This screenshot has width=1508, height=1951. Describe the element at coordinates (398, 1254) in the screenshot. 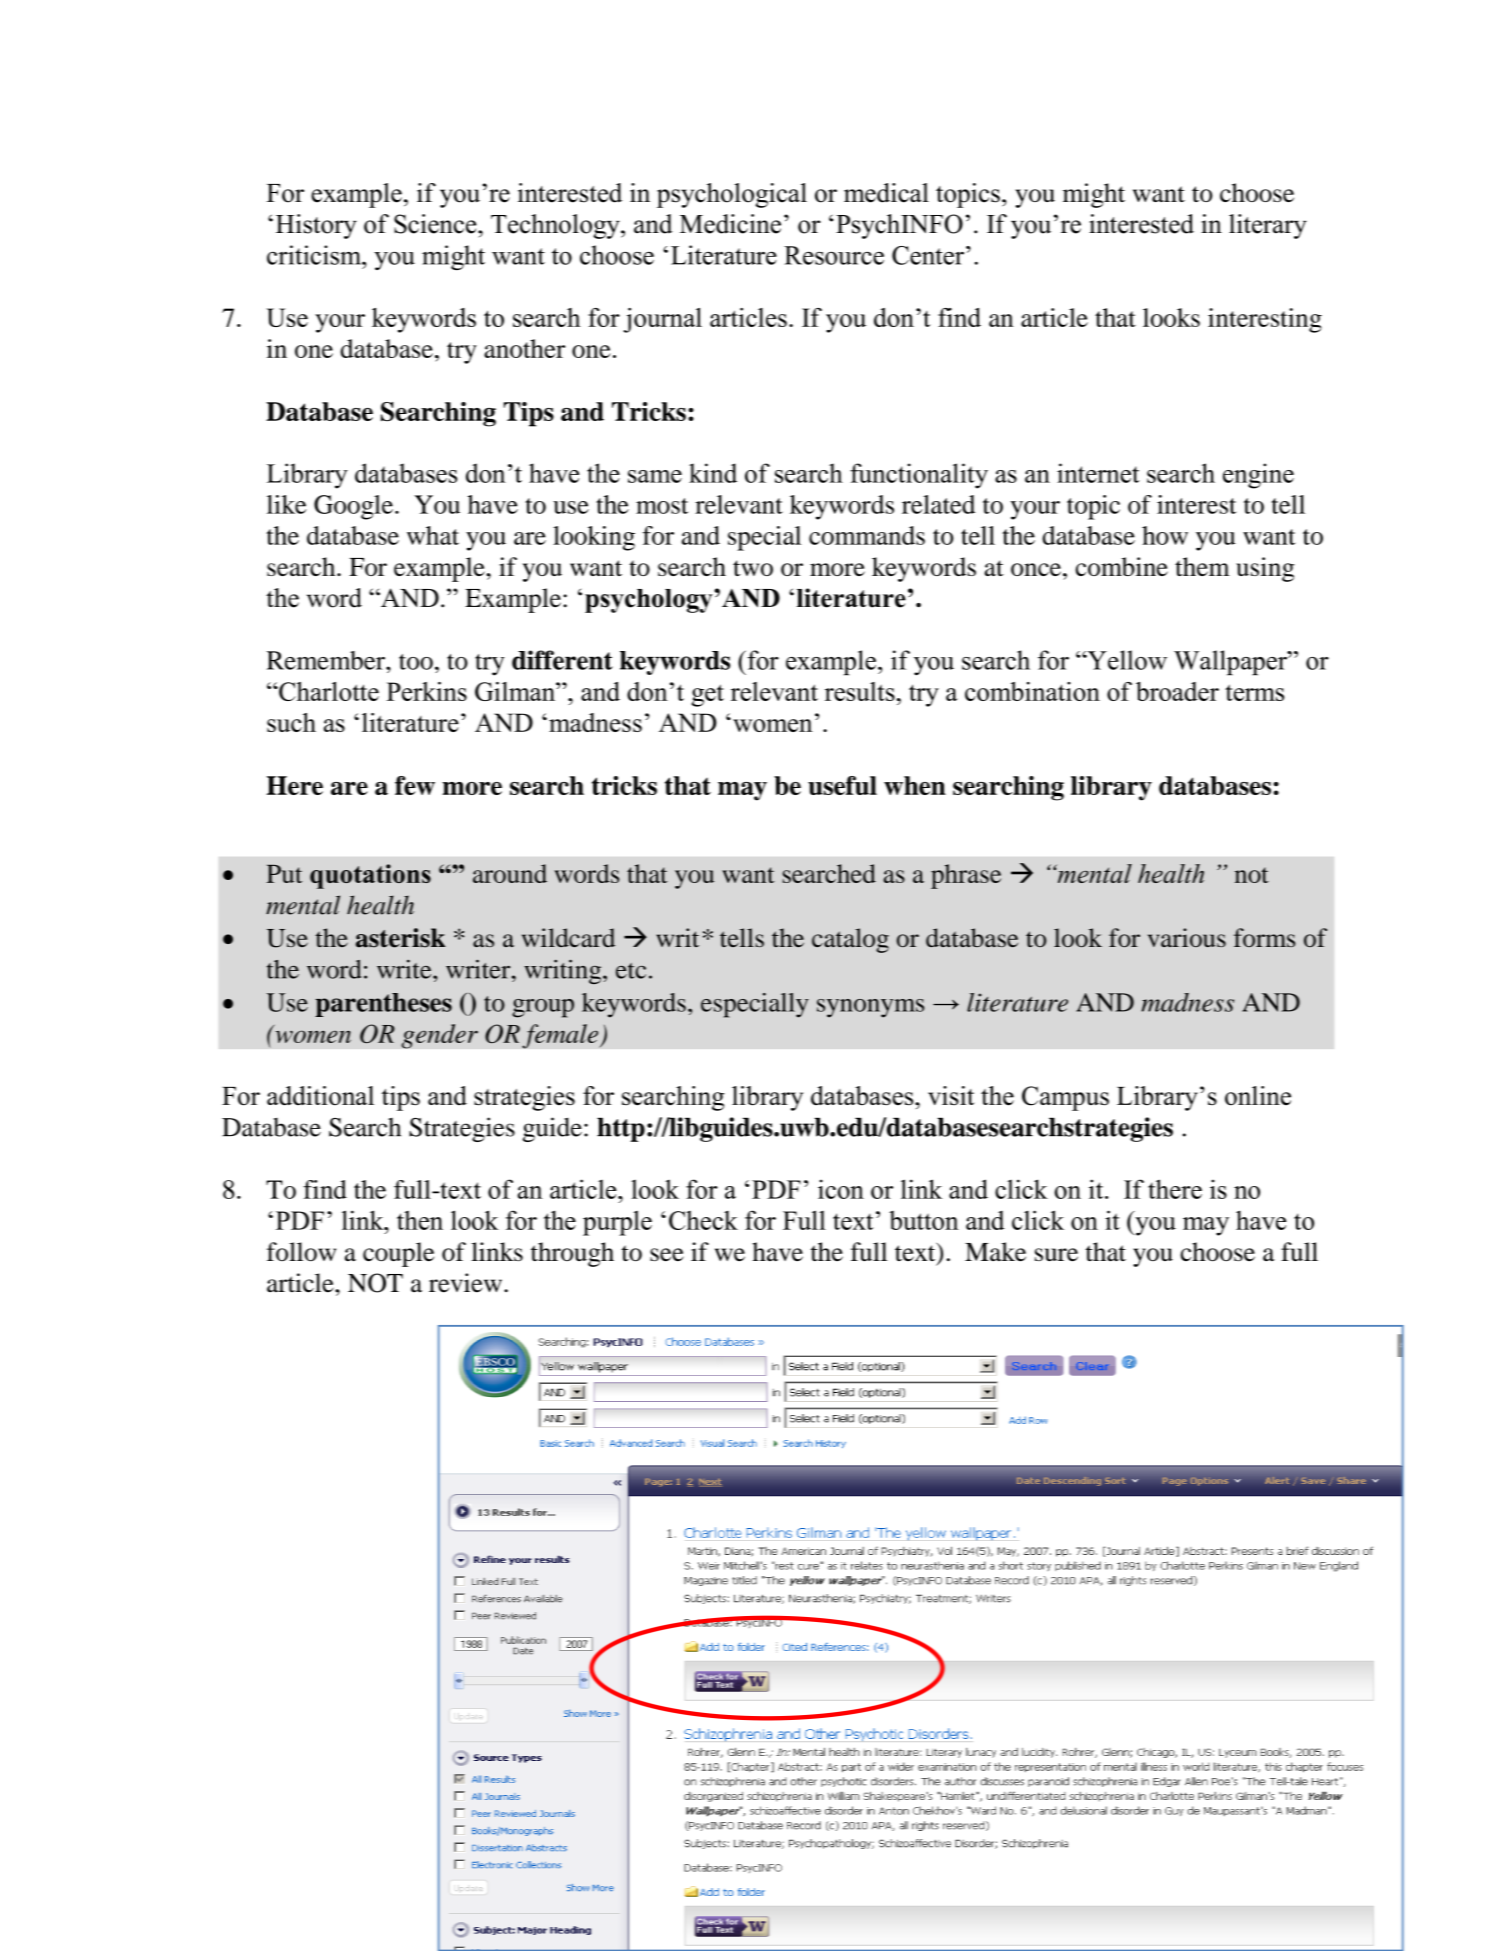

I see `couple` at that location.
